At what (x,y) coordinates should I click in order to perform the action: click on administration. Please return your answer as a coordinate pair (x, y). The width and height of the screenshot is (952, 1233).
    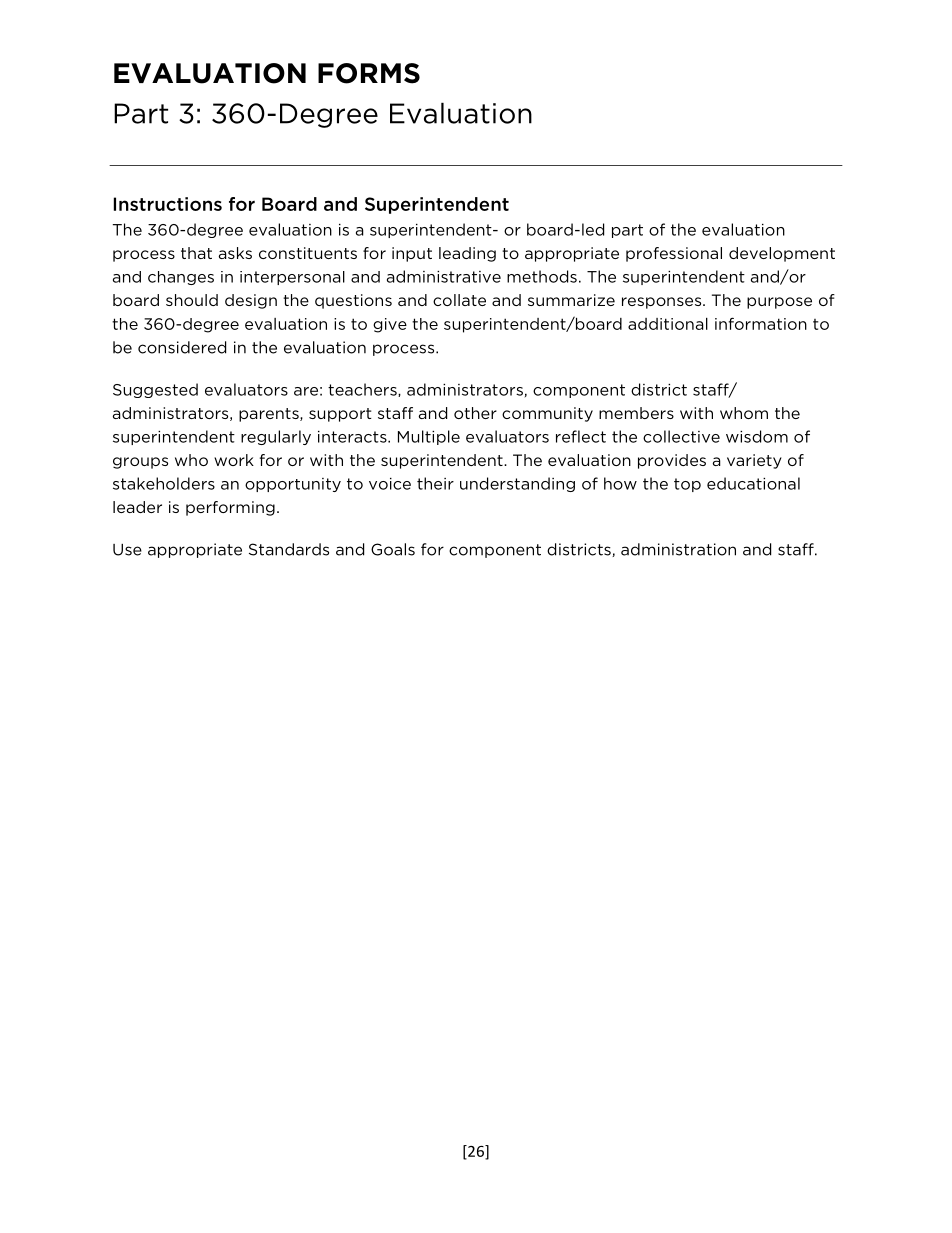
    Looking at the image, I should click on (678, 549).
